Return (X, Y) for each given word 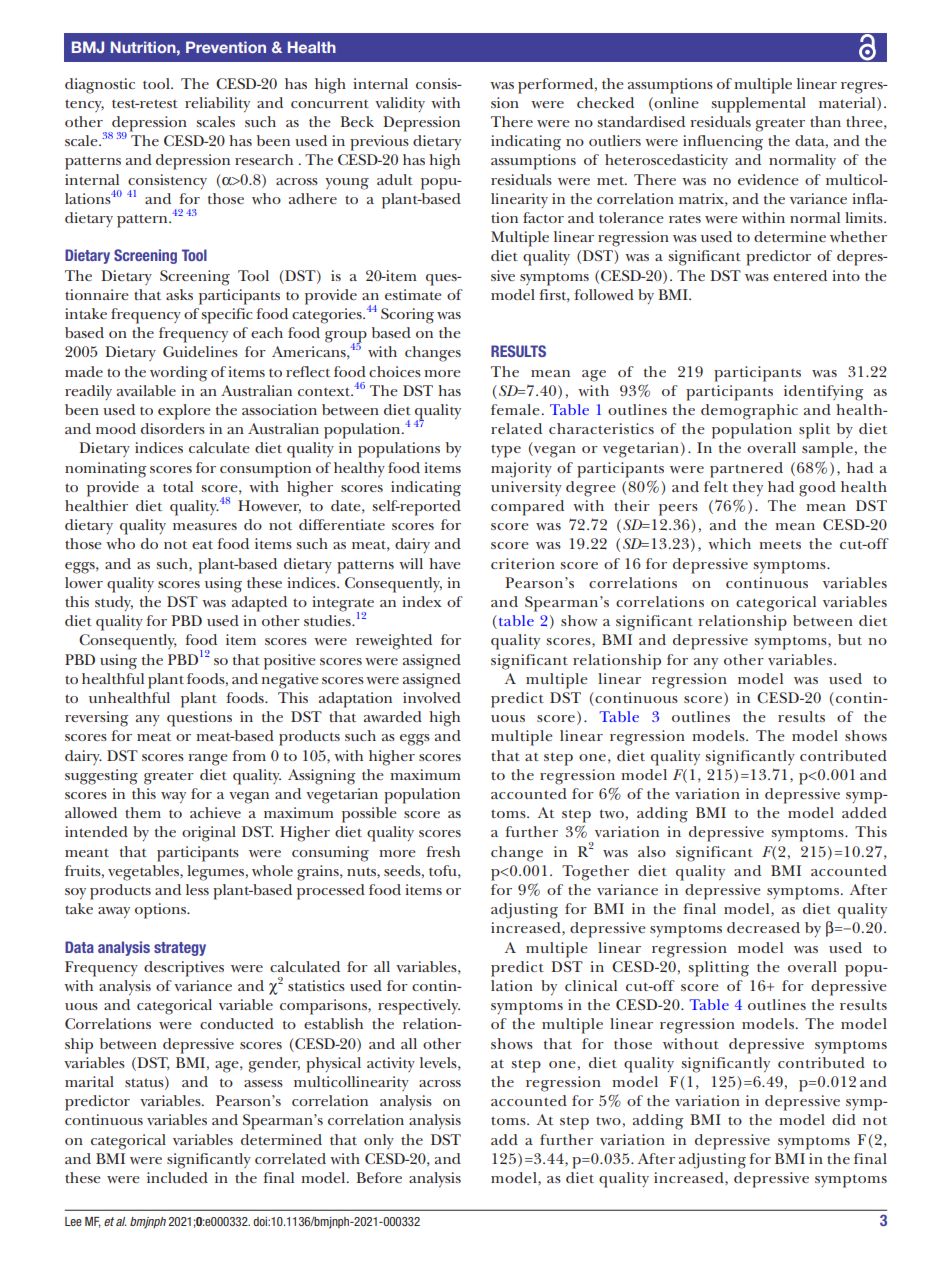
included (177, 1177)
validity (400, 104)
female (515, 409)
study (114, 603)
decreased (763, 927)
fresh (443, 851)
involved (432, 697)
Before (379, 1177)
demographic (749, 412)
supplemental (758, 105)
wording (179, 374)
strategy (180, 949)
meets (780, 544)
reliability (217, 104)
